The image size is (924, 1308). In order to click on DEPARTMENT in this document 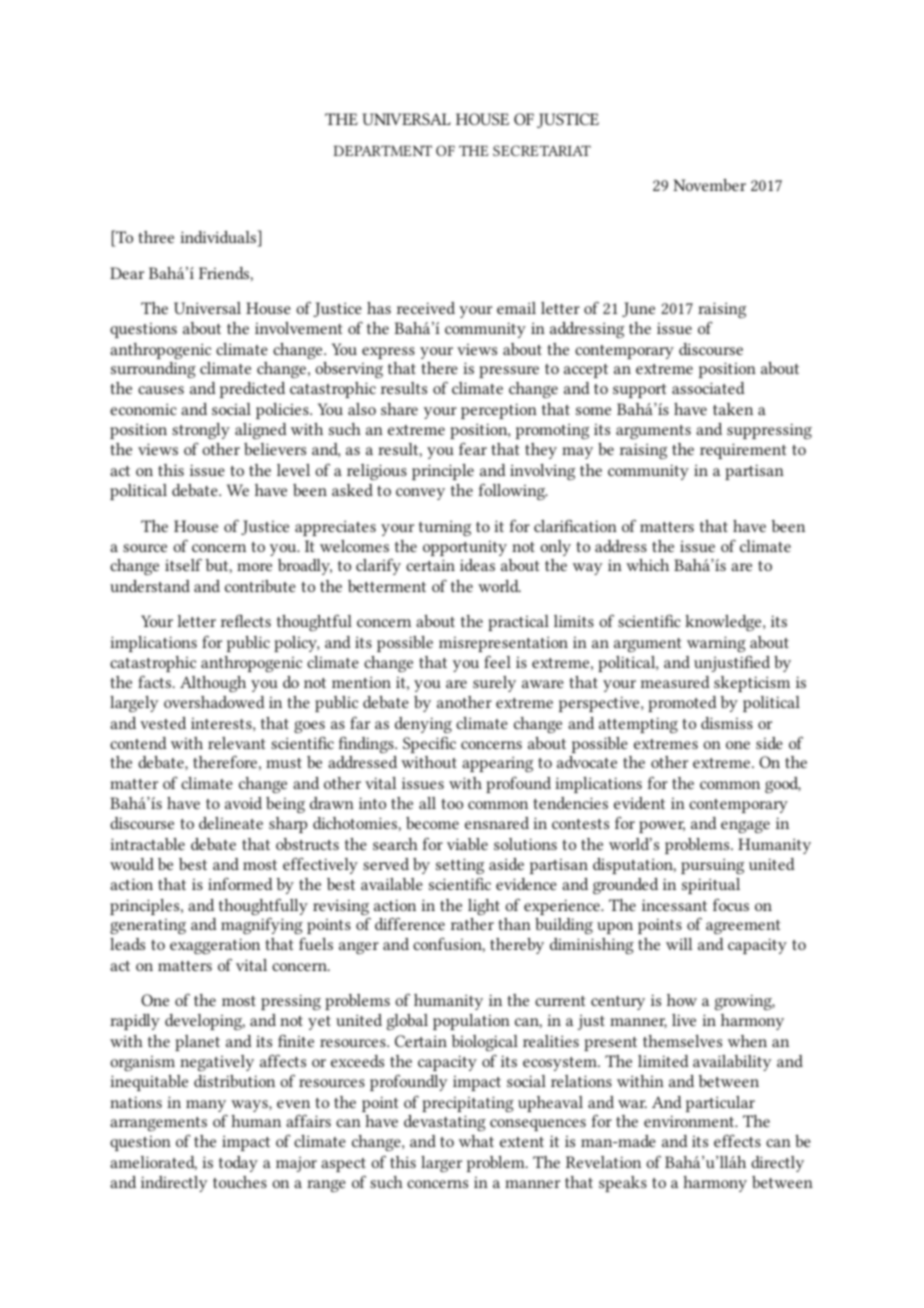, I will do `click(382, 150)`.
